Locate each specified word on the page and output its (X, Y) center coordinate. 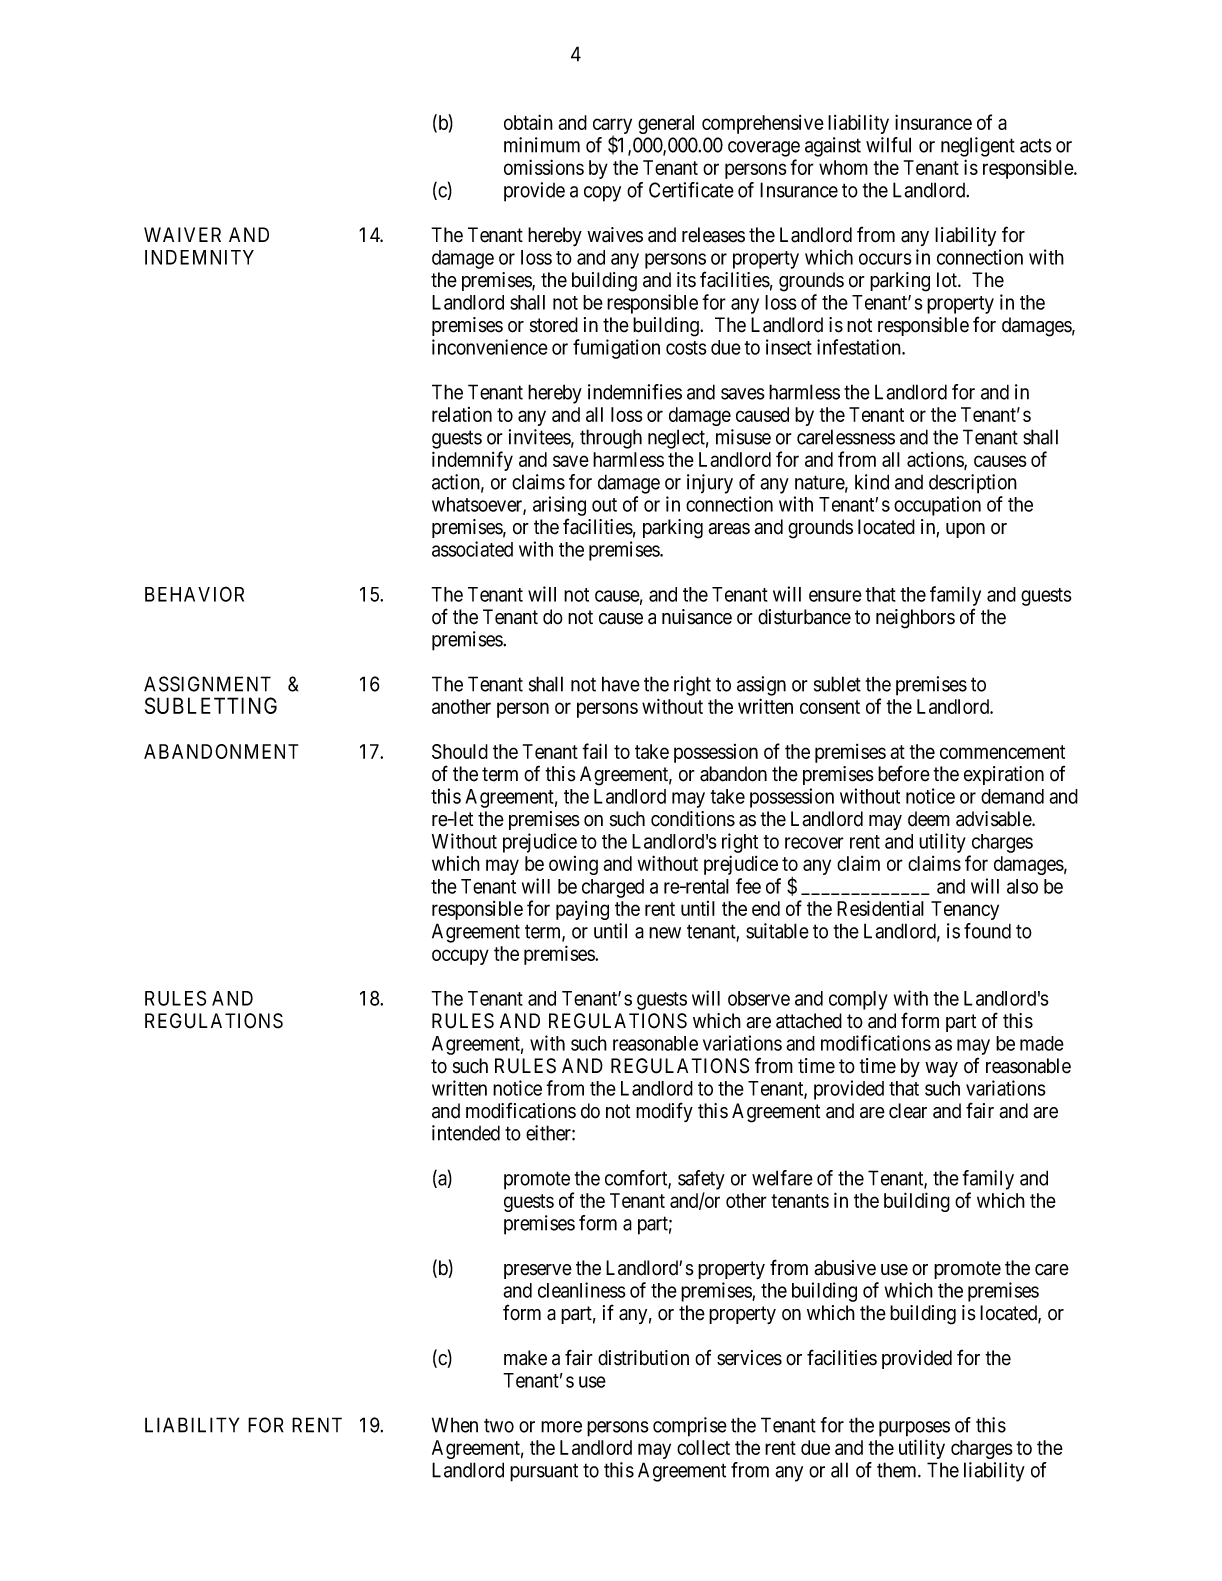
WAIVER (182, 234)
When (455, 1425)
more (561, 1427)
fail (594, 751)
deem (929, 819)
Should (460, 751)
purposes (914, 1429)
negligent (978, 147)
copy (602, 194)
